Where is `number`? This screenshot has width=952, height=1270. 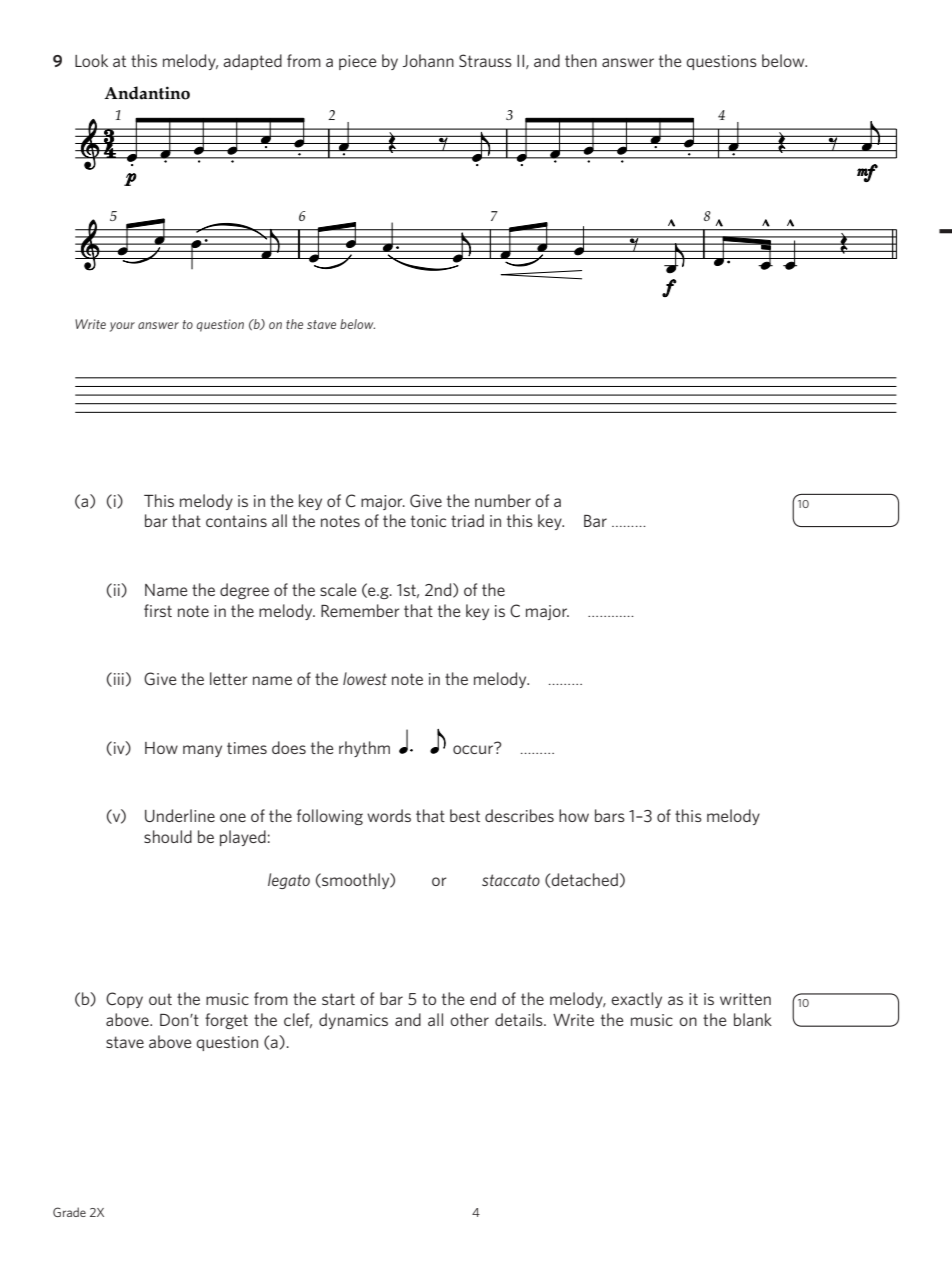
number is located at coordinates (503, 500).
